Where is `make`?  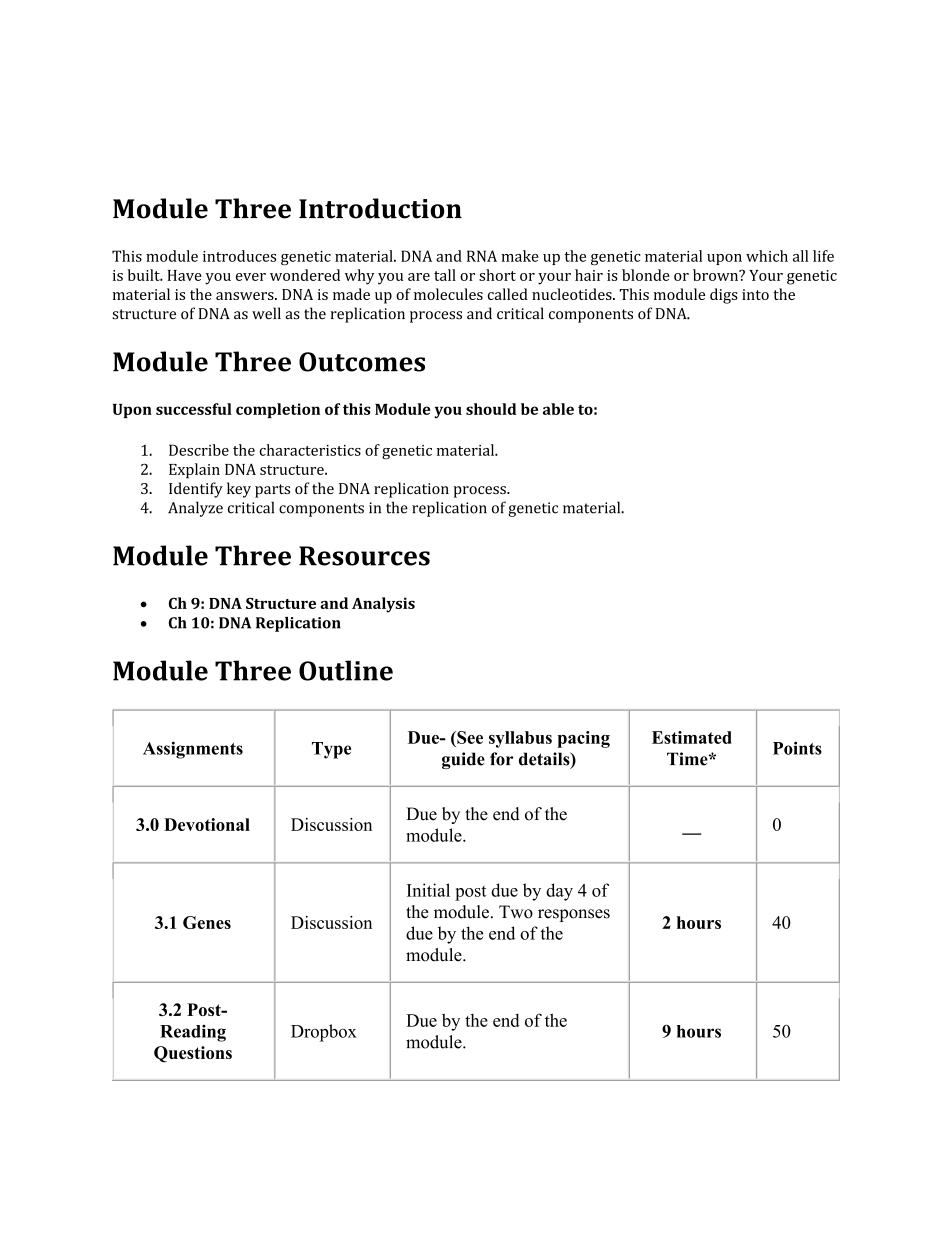 make is located at coordinates (520, 256).
